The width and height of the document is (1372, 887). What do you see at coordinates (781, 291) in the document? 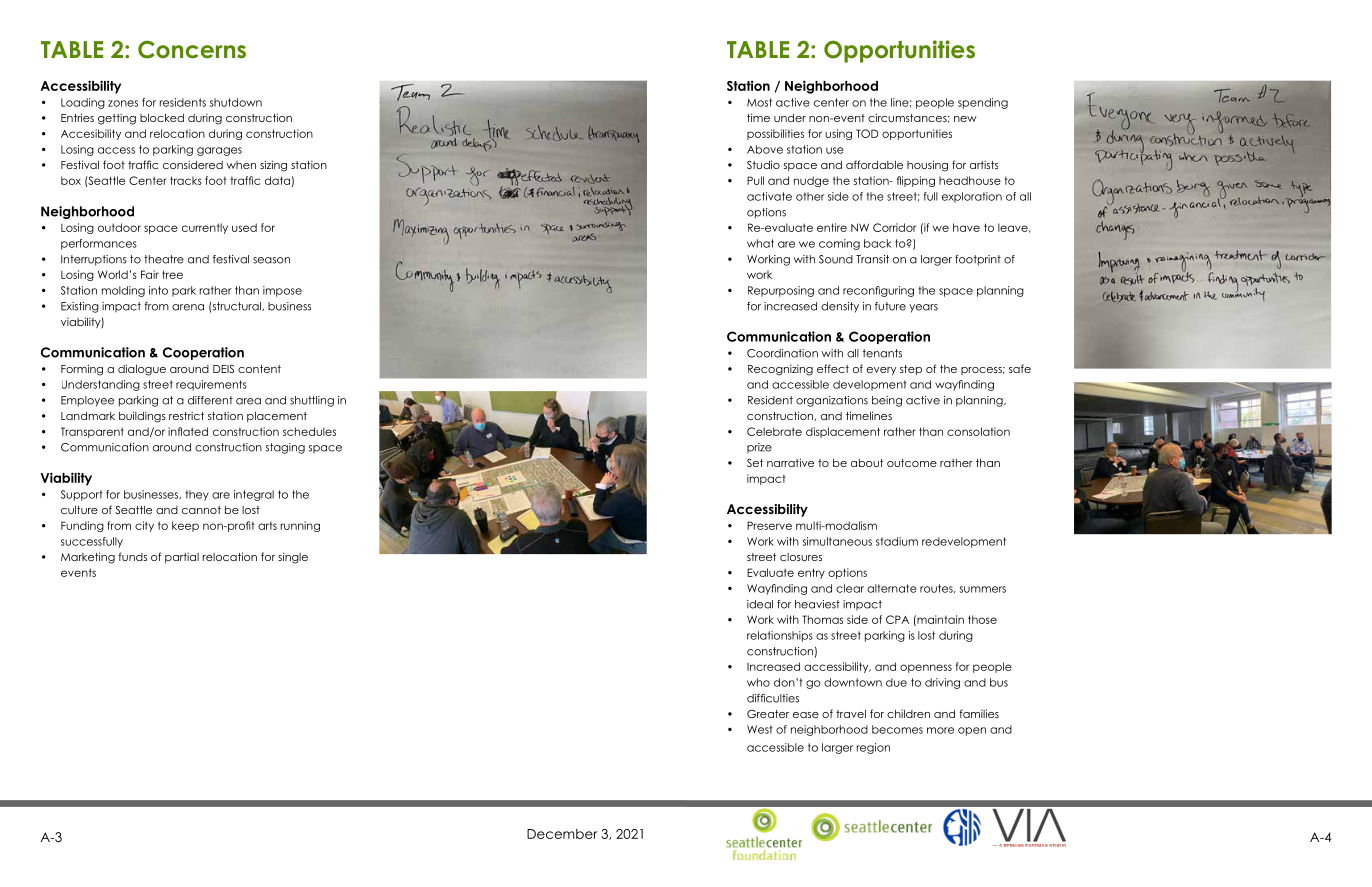
I see `Repurposing` at bounding box center [781, 291].
